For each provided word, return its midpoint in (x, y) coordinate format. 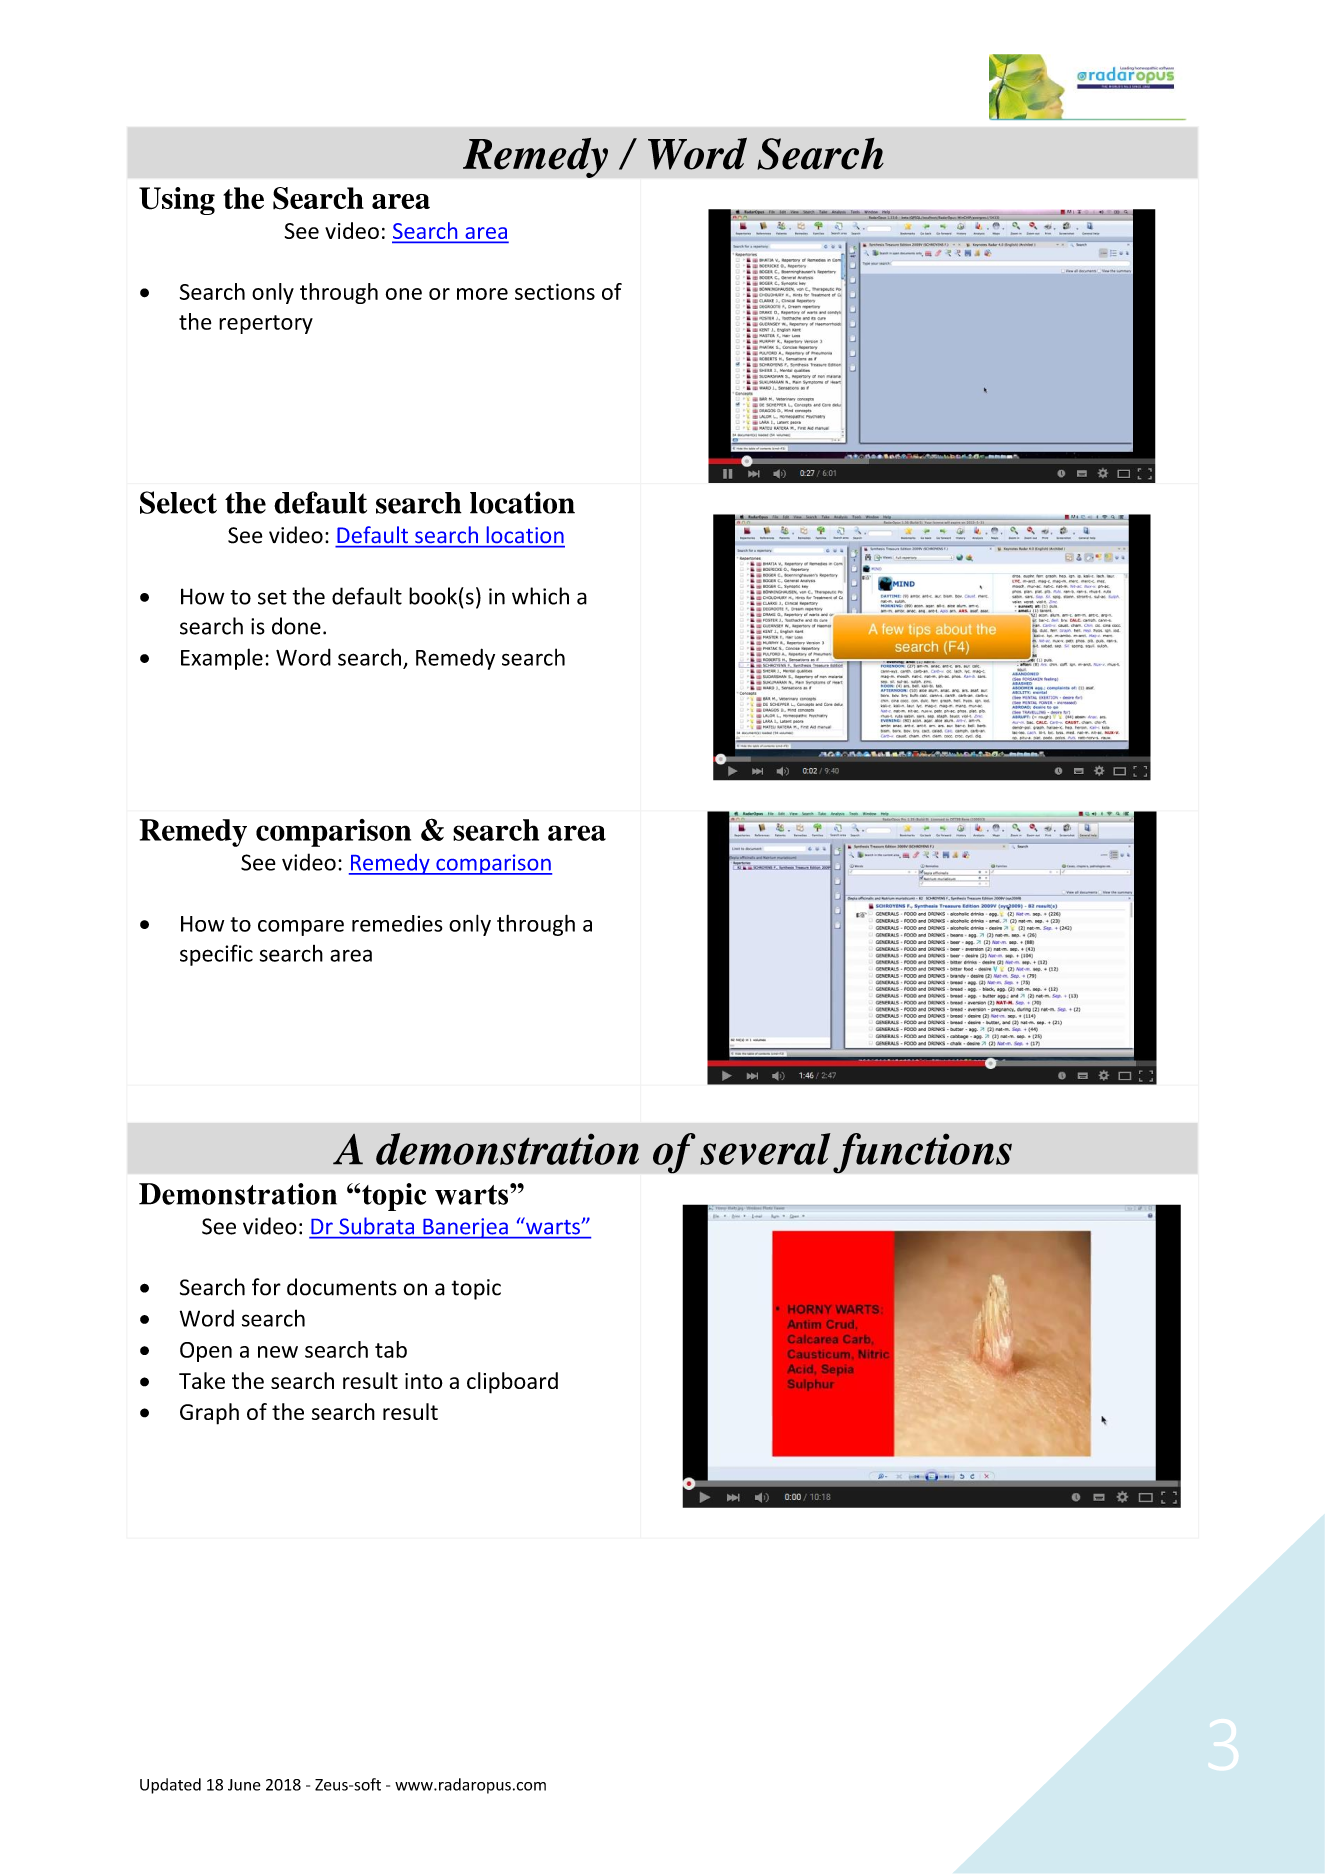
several (765, 1149)
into (424, 1381)
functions (922, 1153)
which (540, 596)
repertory (266, 324)
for (266, 1287)
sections (555, 291)
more (482, 294)
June (244, 1785)
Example (222, 659)
